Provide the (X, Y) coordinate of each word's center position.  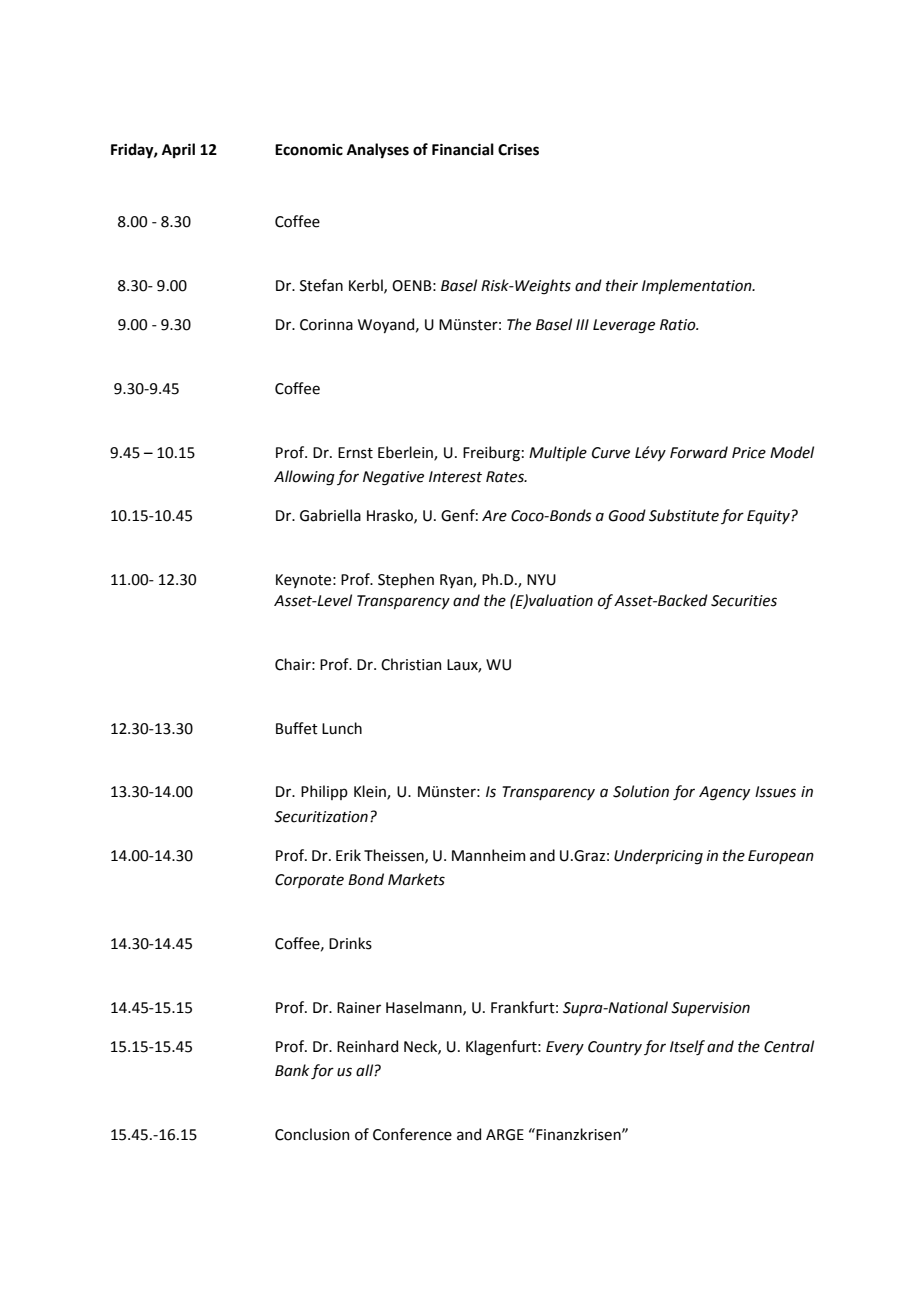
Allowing (304, 478)
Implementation (698, 286)
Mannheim (488, 855)
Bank (292, 1070)
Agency (724, 793)
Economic (309, 150)
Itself (687, 1048)
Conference (412, 1134)
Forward (699, 452)
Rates (506, 477)
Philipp (324, 792)
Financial (463, 149)
